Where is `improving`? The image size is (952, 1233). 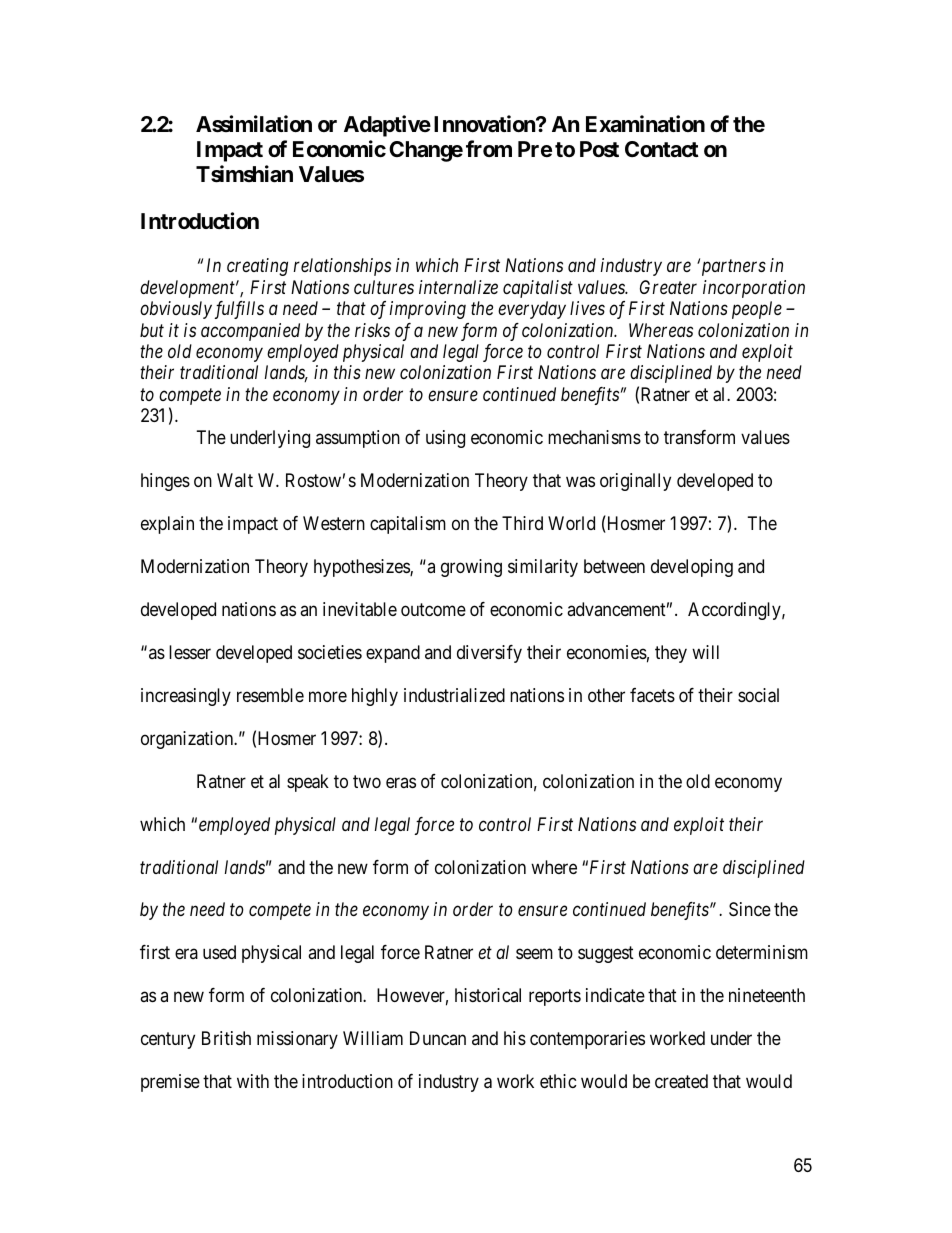 improving is located at coordinates (428, 310).
